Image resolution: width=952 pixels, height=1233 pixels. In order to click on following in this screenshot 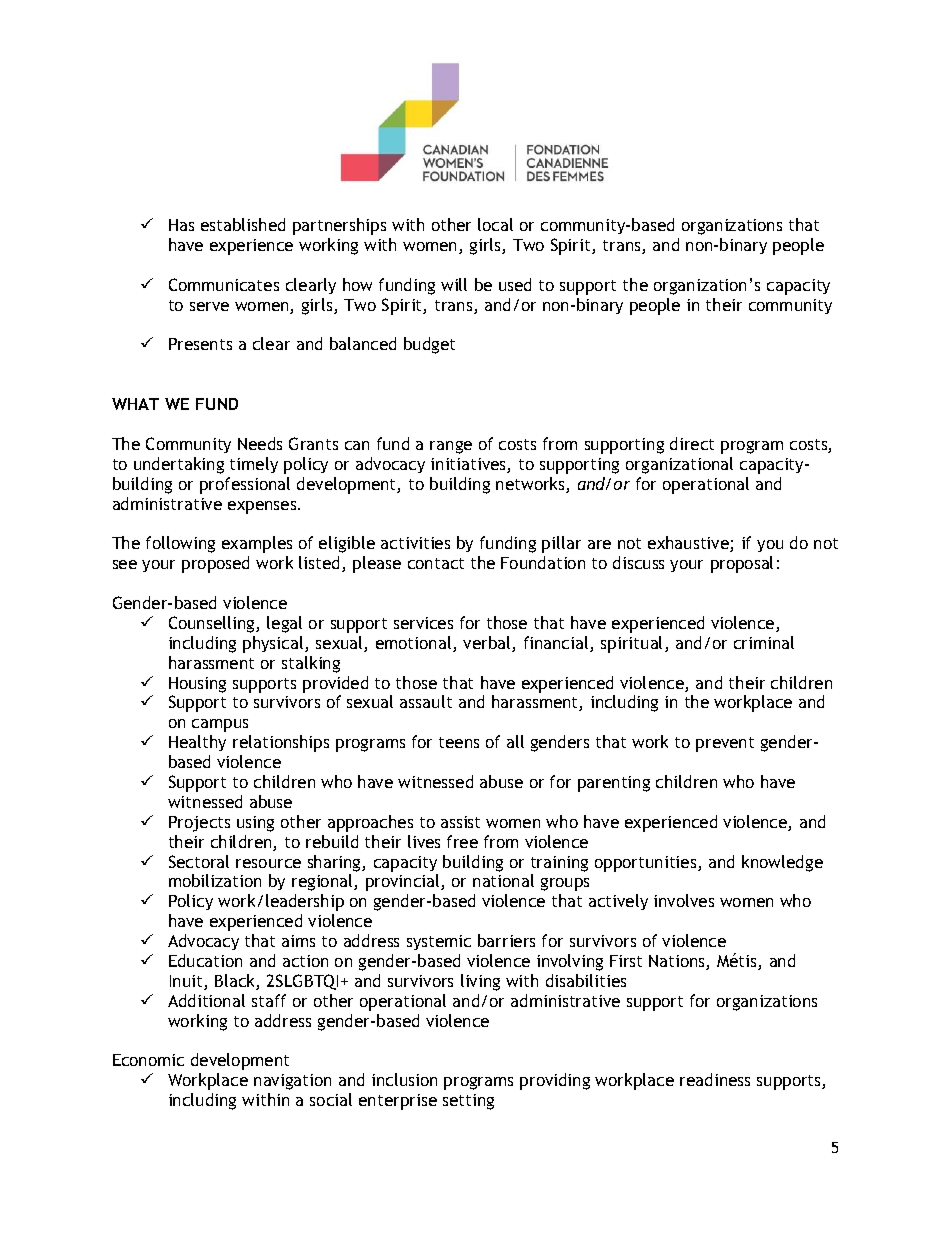, I will do `click(180, 544)`.
